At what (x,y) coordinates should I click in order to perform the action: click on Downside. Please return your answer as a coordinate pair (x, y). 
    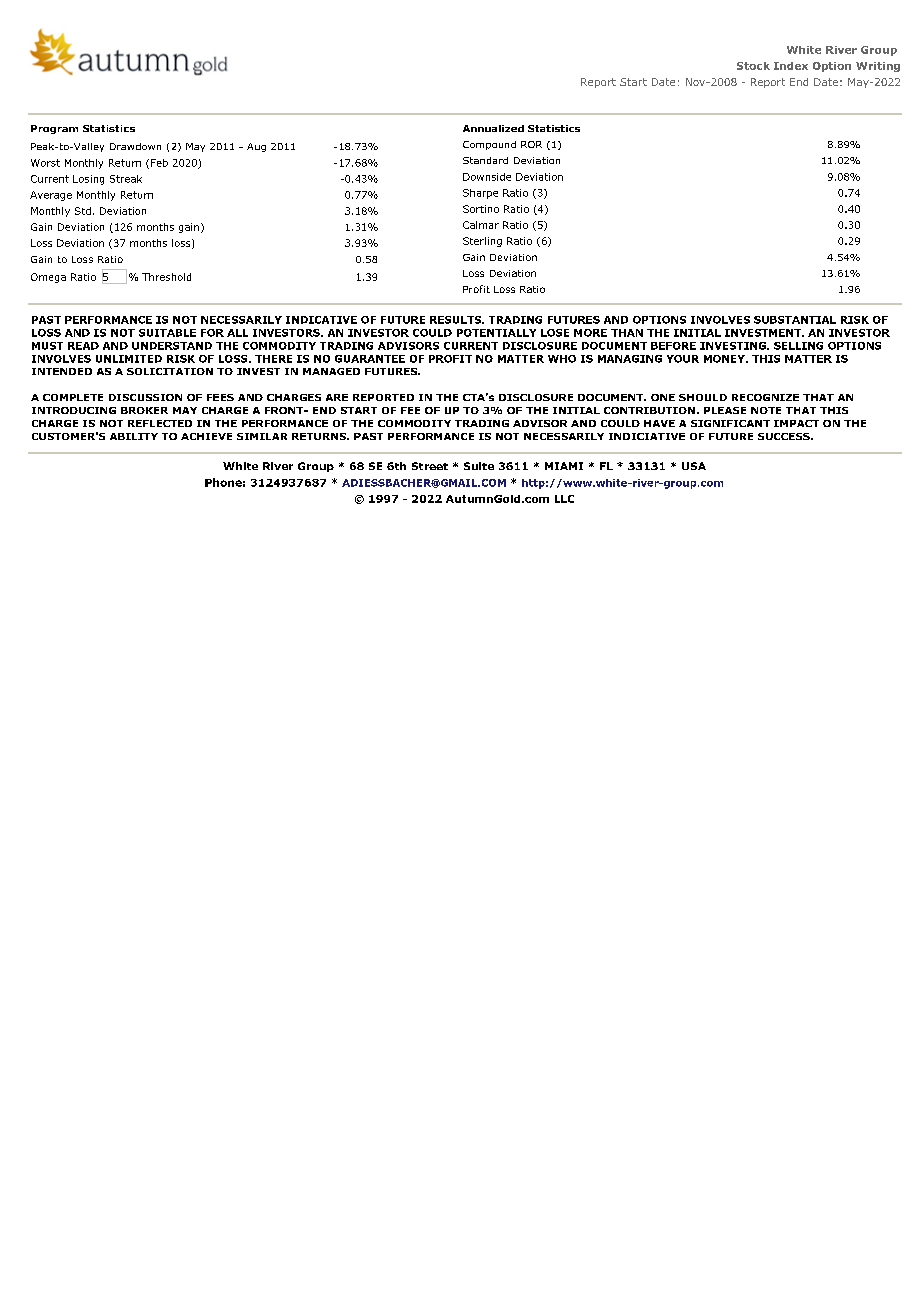
    Looking at the image, I should click on (487, 177).
